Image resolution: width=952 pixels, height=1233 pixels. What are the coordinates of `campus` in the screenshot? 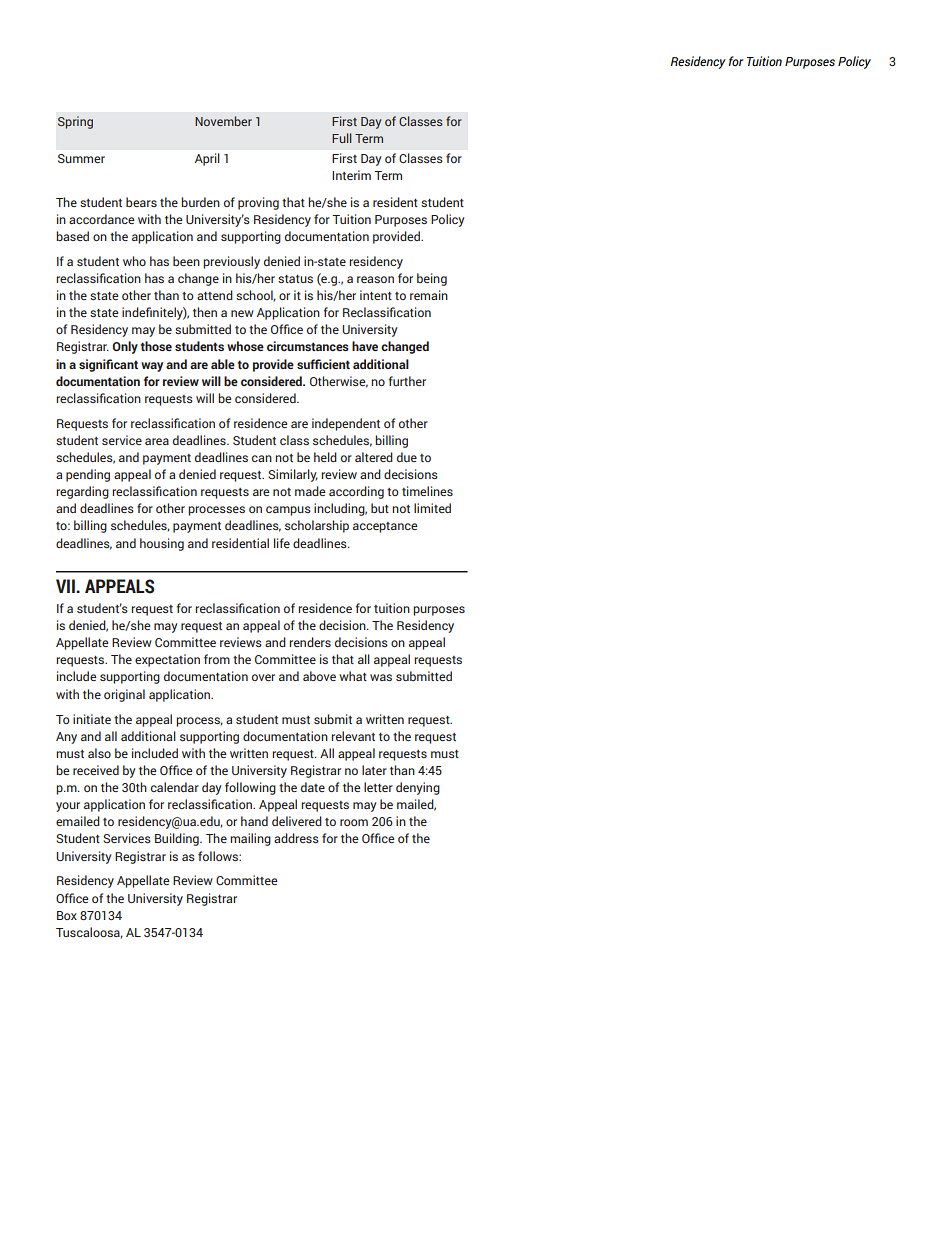 It's located at (288, 511).
